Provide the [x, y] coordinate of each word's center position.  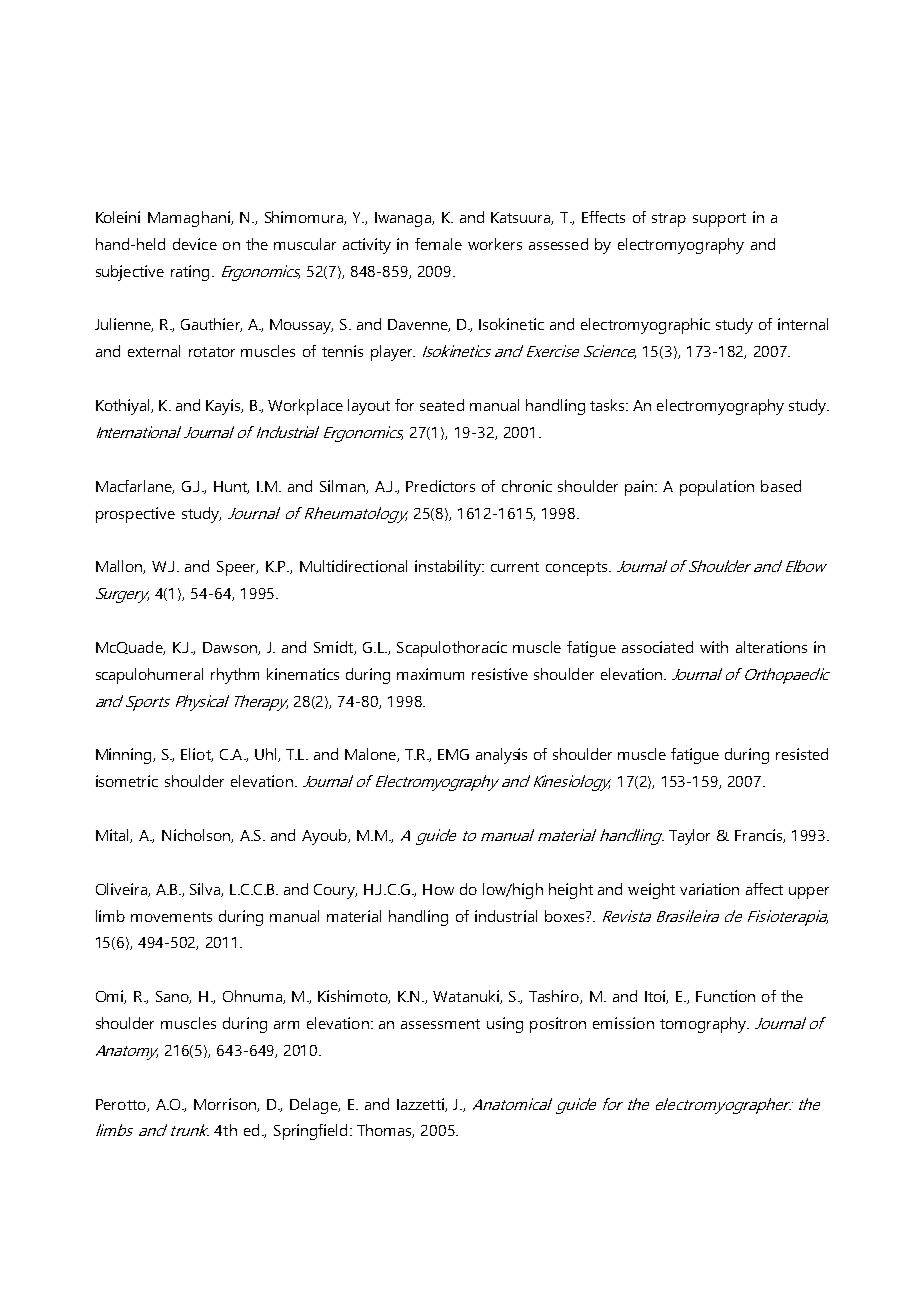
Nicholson [197, 836]
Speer [237, 568]
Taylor [689, 837]
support [719, 220]
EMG [453, 754]
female [438, 244]
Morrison [226, 1105]
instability [449, 568]
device [195, 244]
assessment [440, 1024]
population [717, 488]
